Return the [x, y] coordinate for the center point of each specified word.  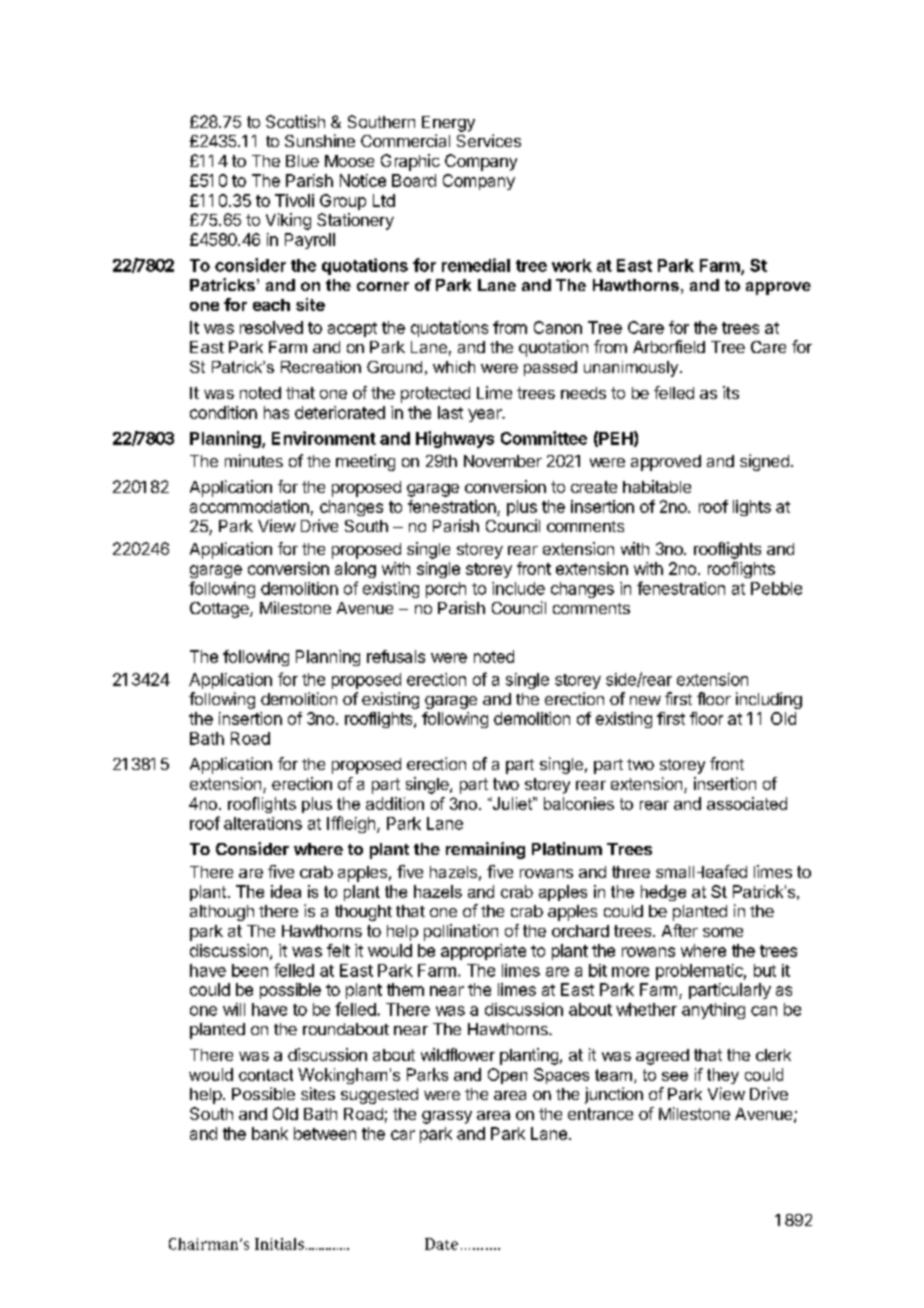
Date [441, 1244]
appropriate [483, 952]
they [723, 1076]
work [572, 265]
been [250, 970]
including [769, 700]
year [486, 415]
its [731, 392]
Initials [279, 1244]
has [276, 412]
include [518, 588]
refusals [396, 656]
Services [489, 140]
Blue [302, 161]
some [723, 932]
